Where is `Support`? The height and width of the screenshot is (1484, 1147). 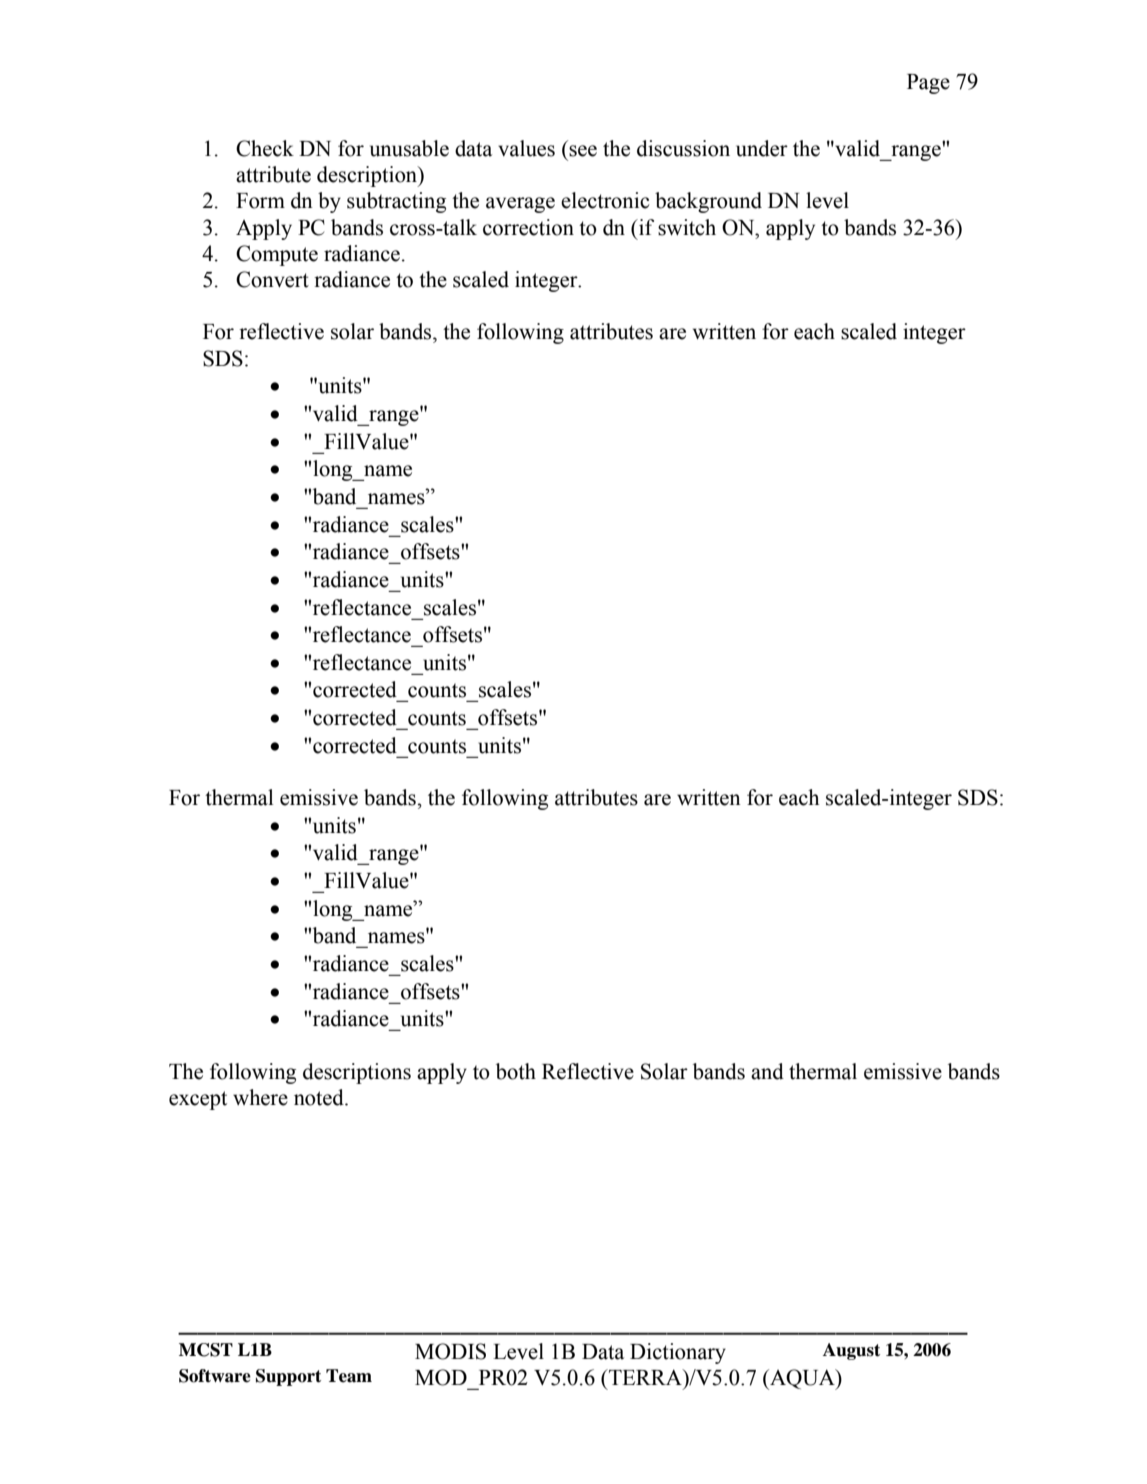 Support is located at coordinates (288, 1377).
